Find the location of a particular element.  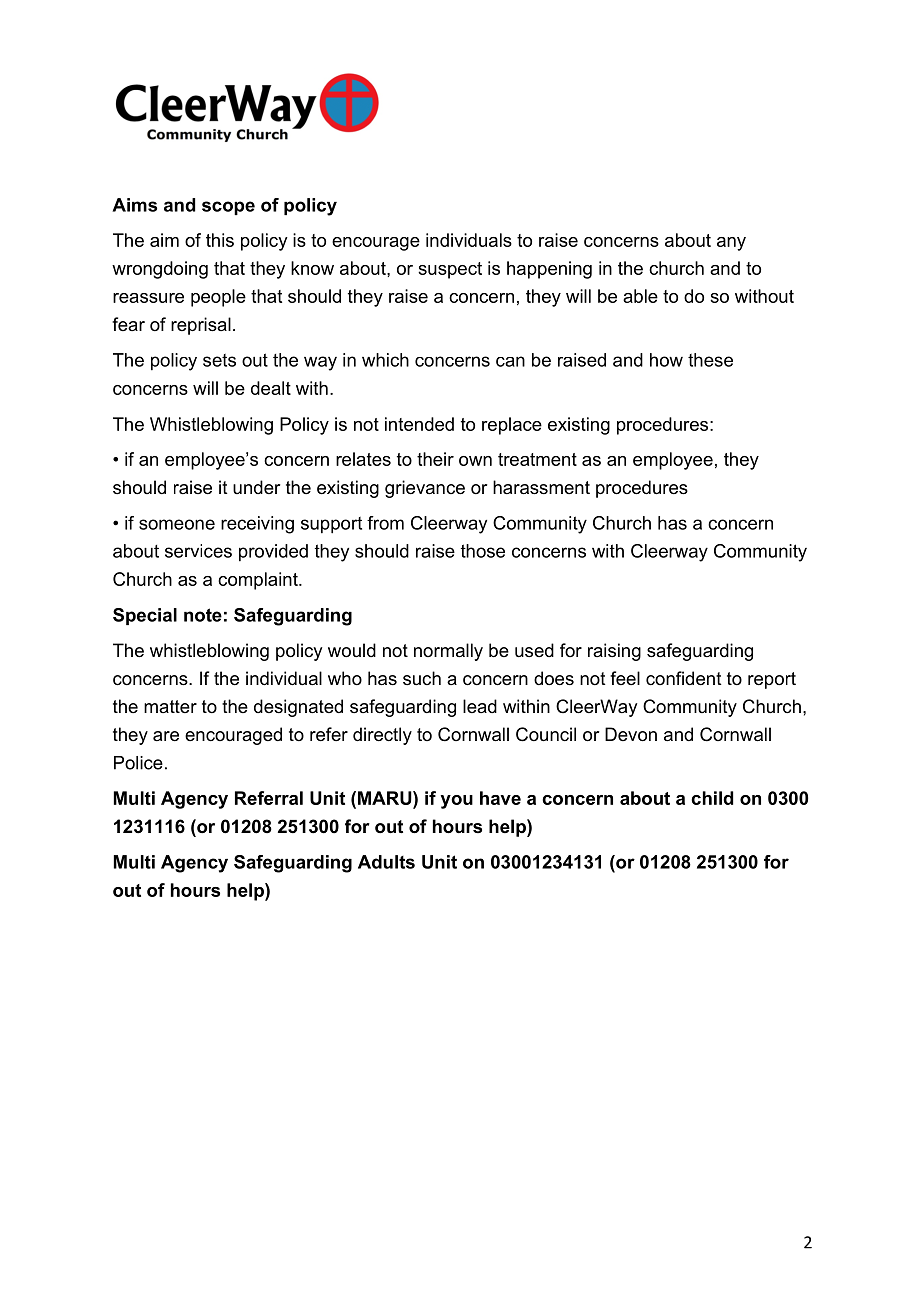

suspect is located at coordinates (450, 270).
